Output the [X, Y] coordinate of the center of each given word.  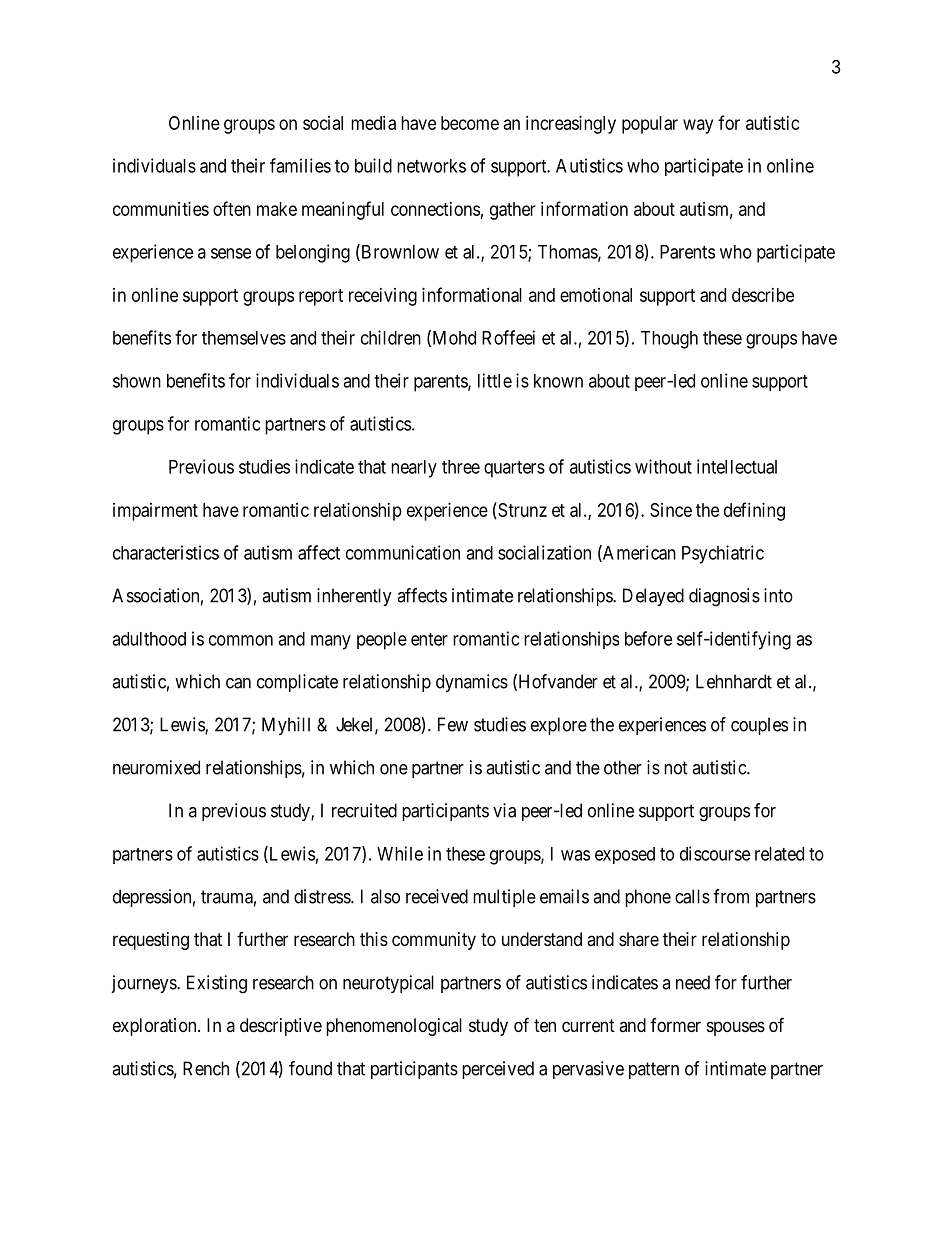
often [232, 208]
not [676, 768]
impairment [155, 512]
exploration [156, 1027]
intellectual [737, 466]
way [698, 126]
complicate [297, 683]
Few [453, 724]
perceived [498, 1070]
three [461, 467]
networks [431, 166]
